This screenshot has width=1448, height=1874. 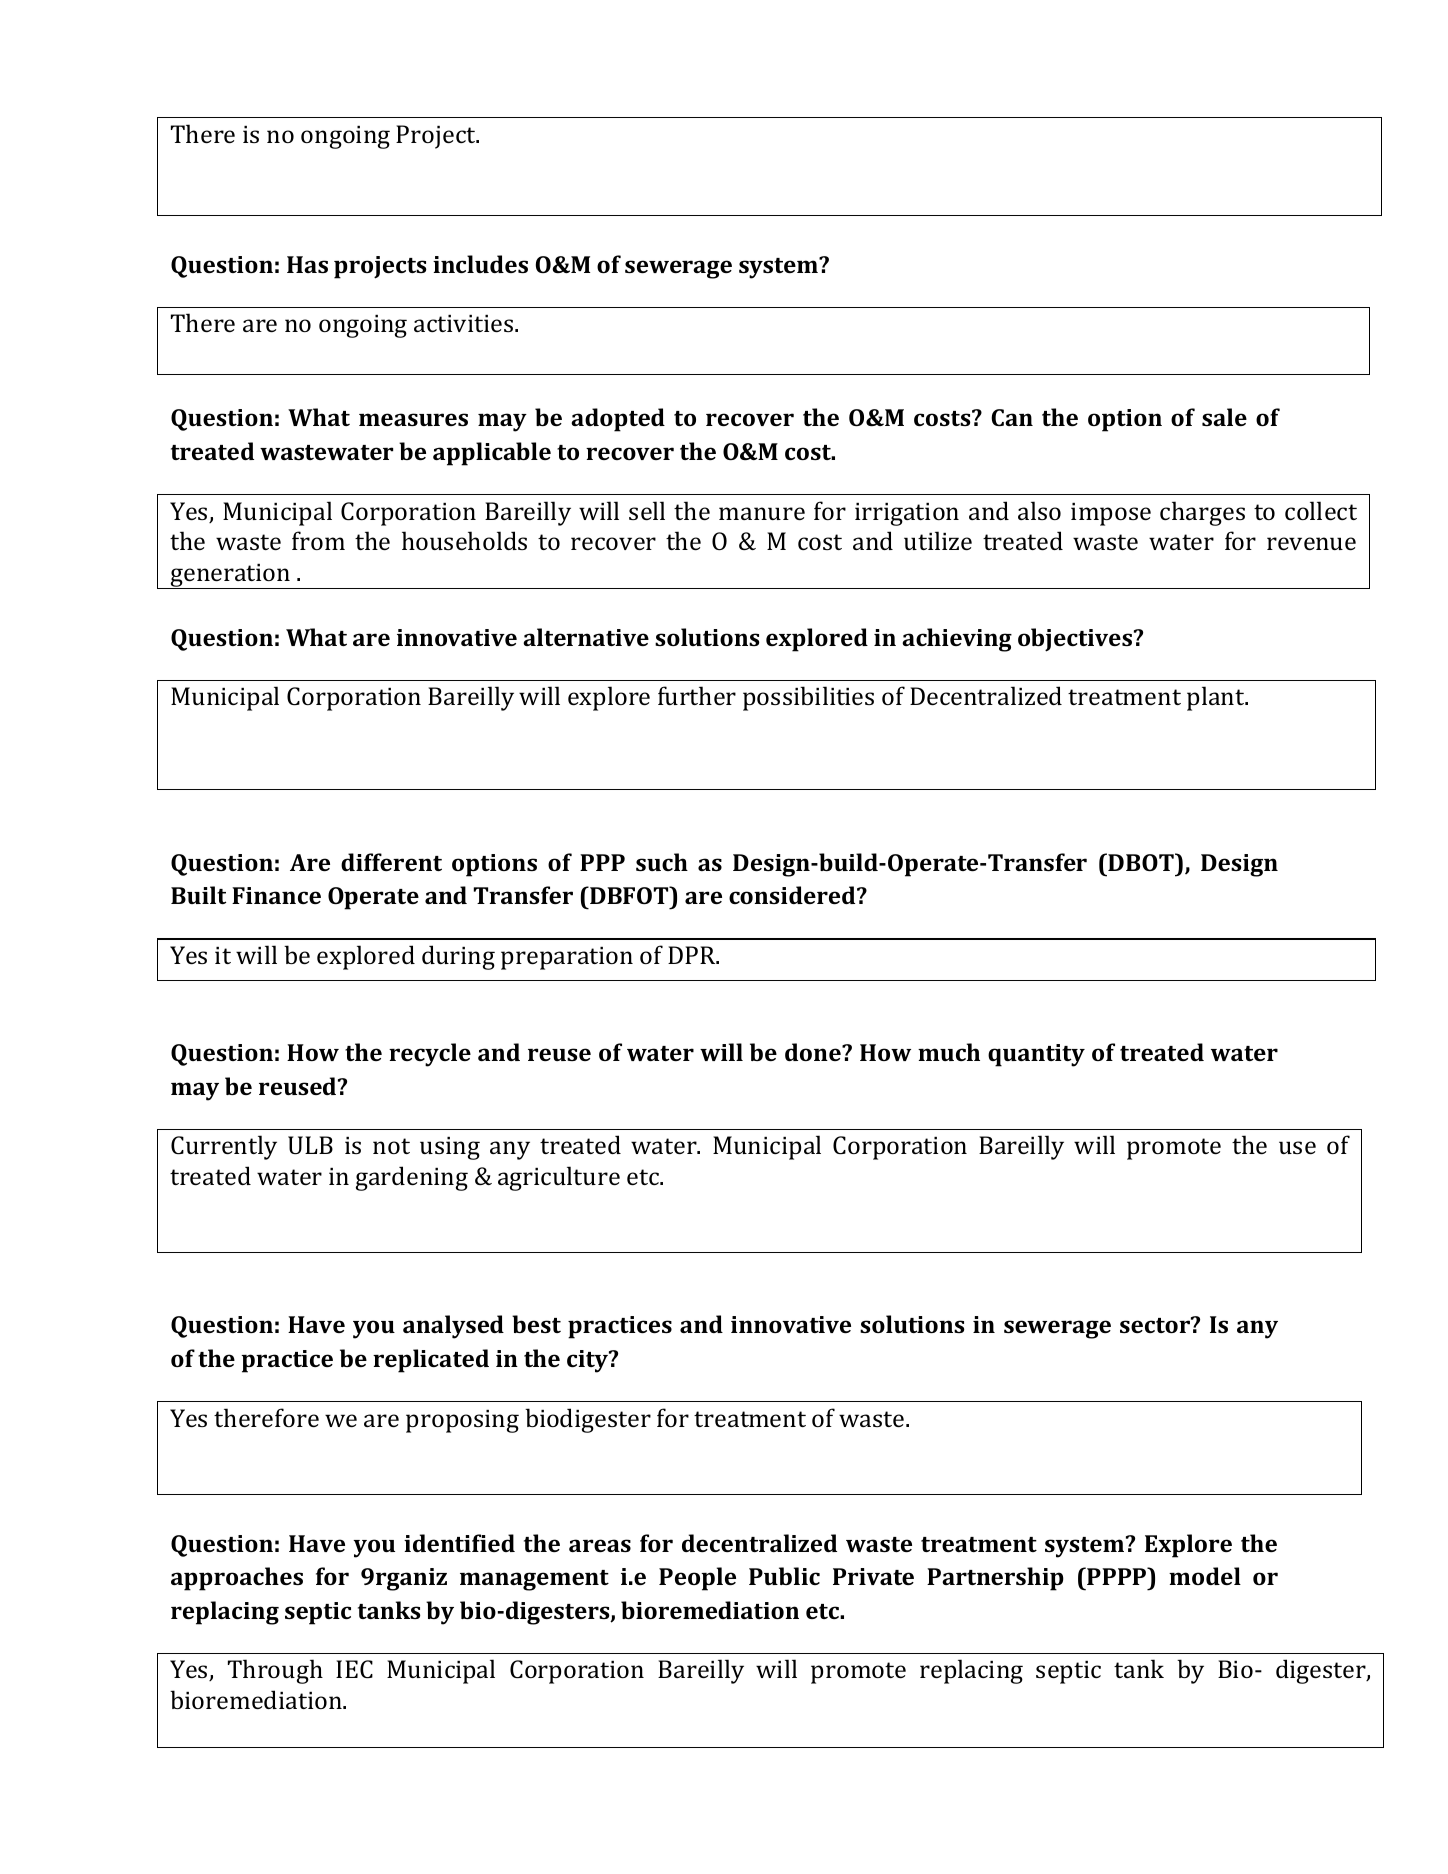 I want to click on agriculture, so click(x=559, y=1178).
